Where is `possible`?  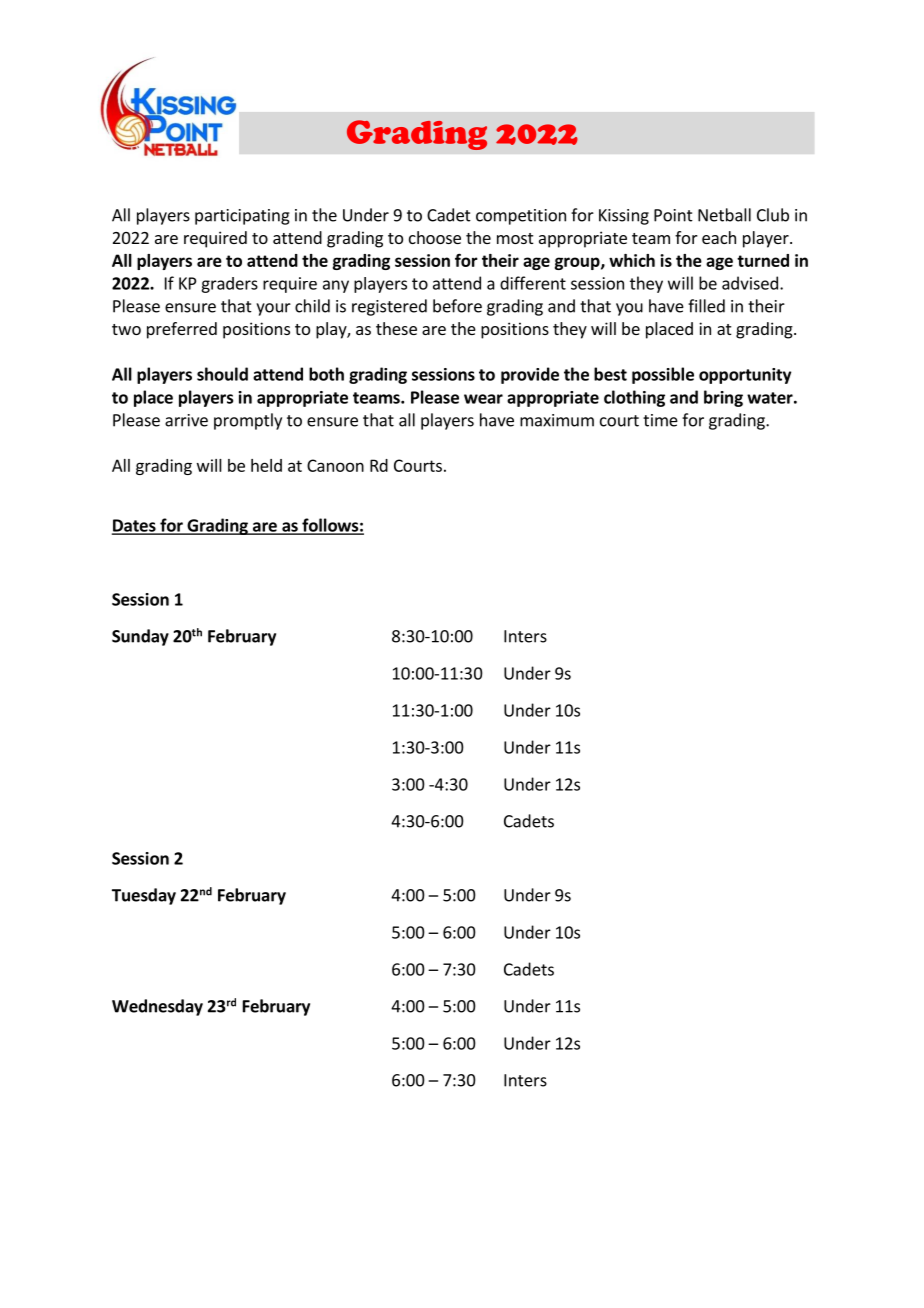 possible is located at coordinates (663, 375).
